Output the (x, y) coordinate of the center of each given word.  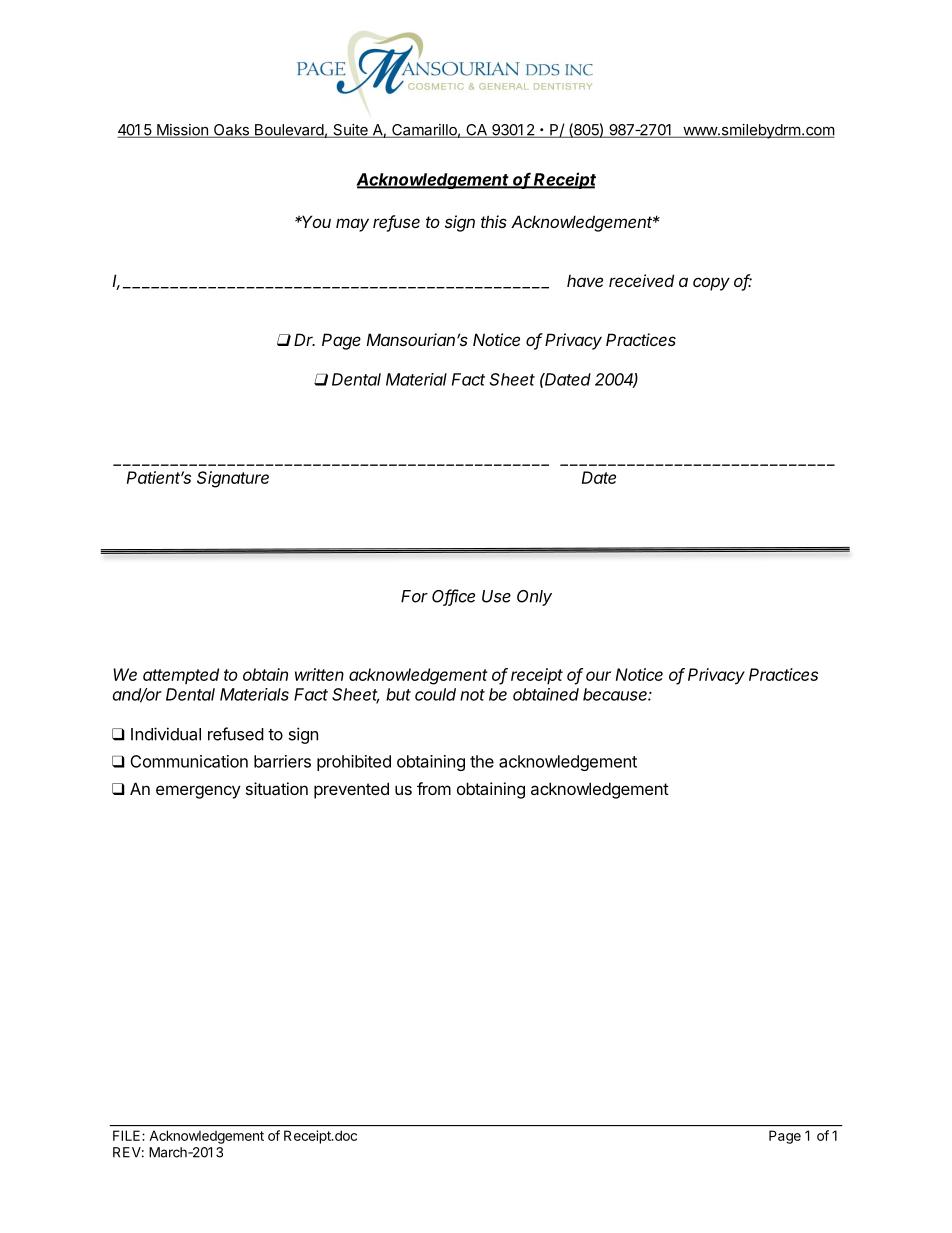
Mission (182, 131)
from (434, 788)
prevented (351, 790)
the (482, 761)
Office (453, 597)
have (585, 281)
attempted (181, 676)
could (435, 694)
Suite (350, 131)
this (494, 221)
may (352, 225)
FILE (128, 1135)
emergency (198, 792)
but (398, 694)
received (641, 280)
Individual (166, 734)
